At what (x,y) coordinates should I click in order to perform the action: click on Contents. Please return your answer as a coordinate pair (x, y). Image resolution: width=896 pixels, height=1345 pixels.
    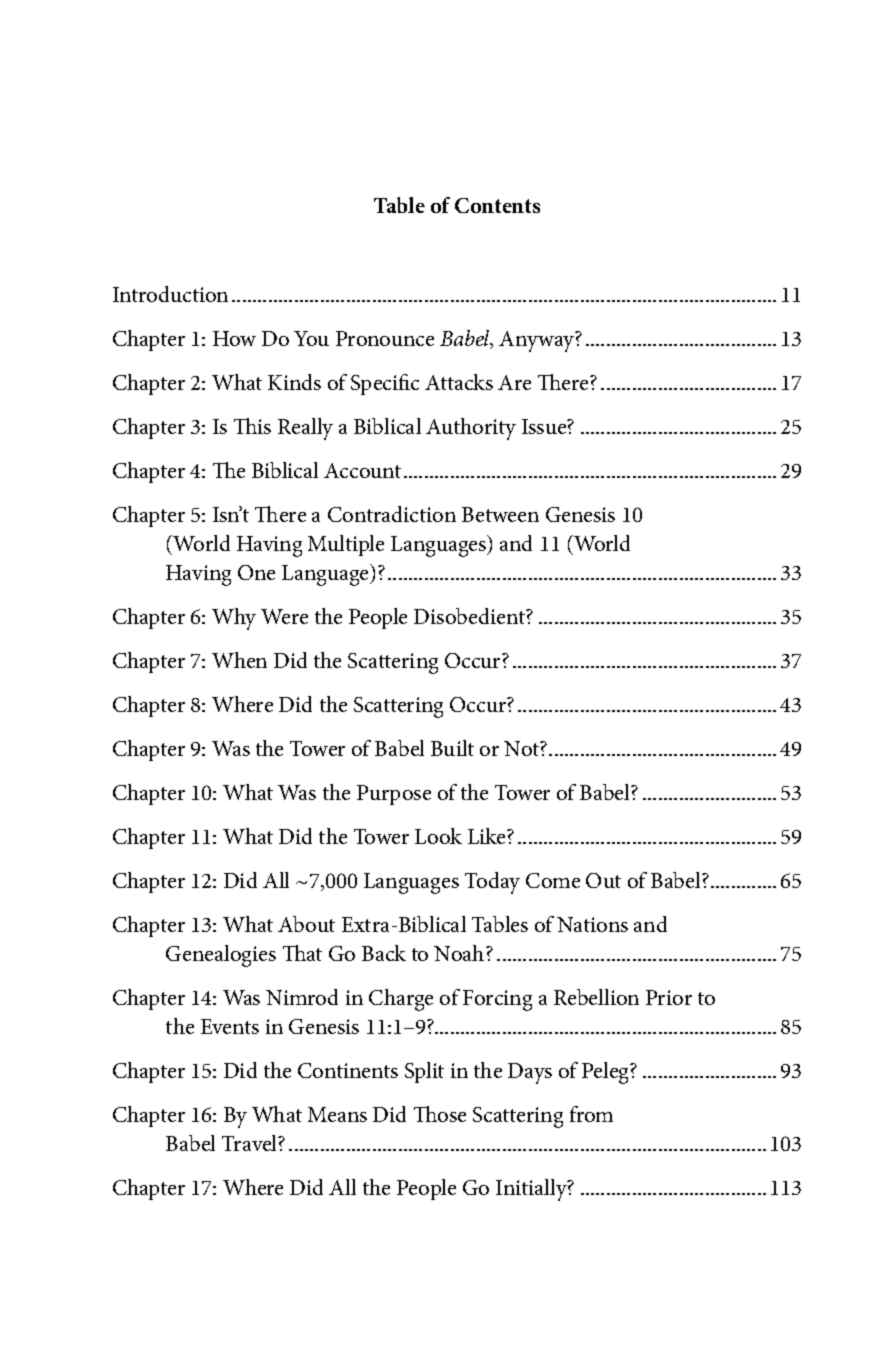
    Looking at the image, I should click on (497, 205).
